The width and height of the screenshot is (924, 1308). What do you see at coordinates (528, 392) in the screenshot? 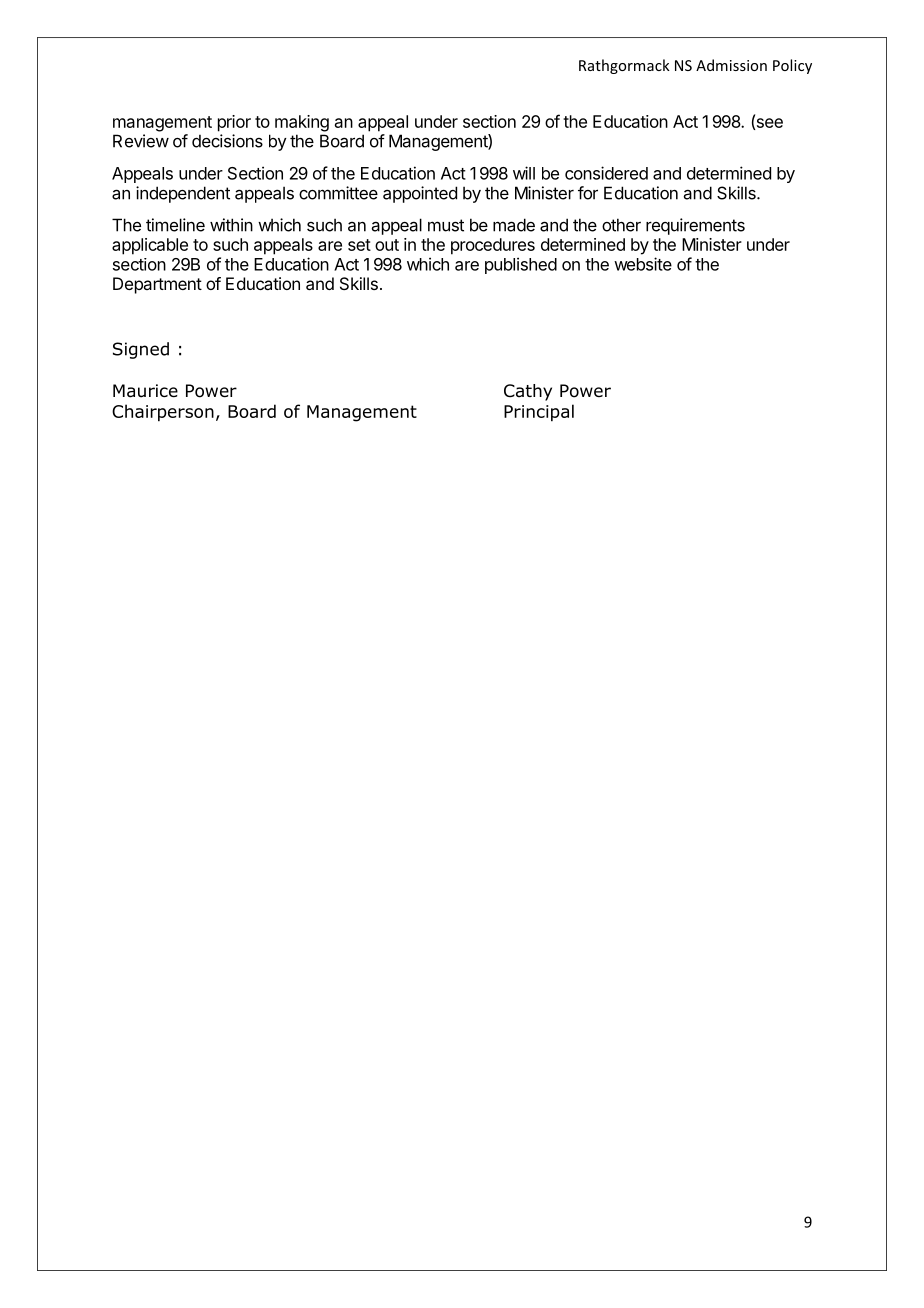
I see `Cathy` at bounding box center [528, 392].
